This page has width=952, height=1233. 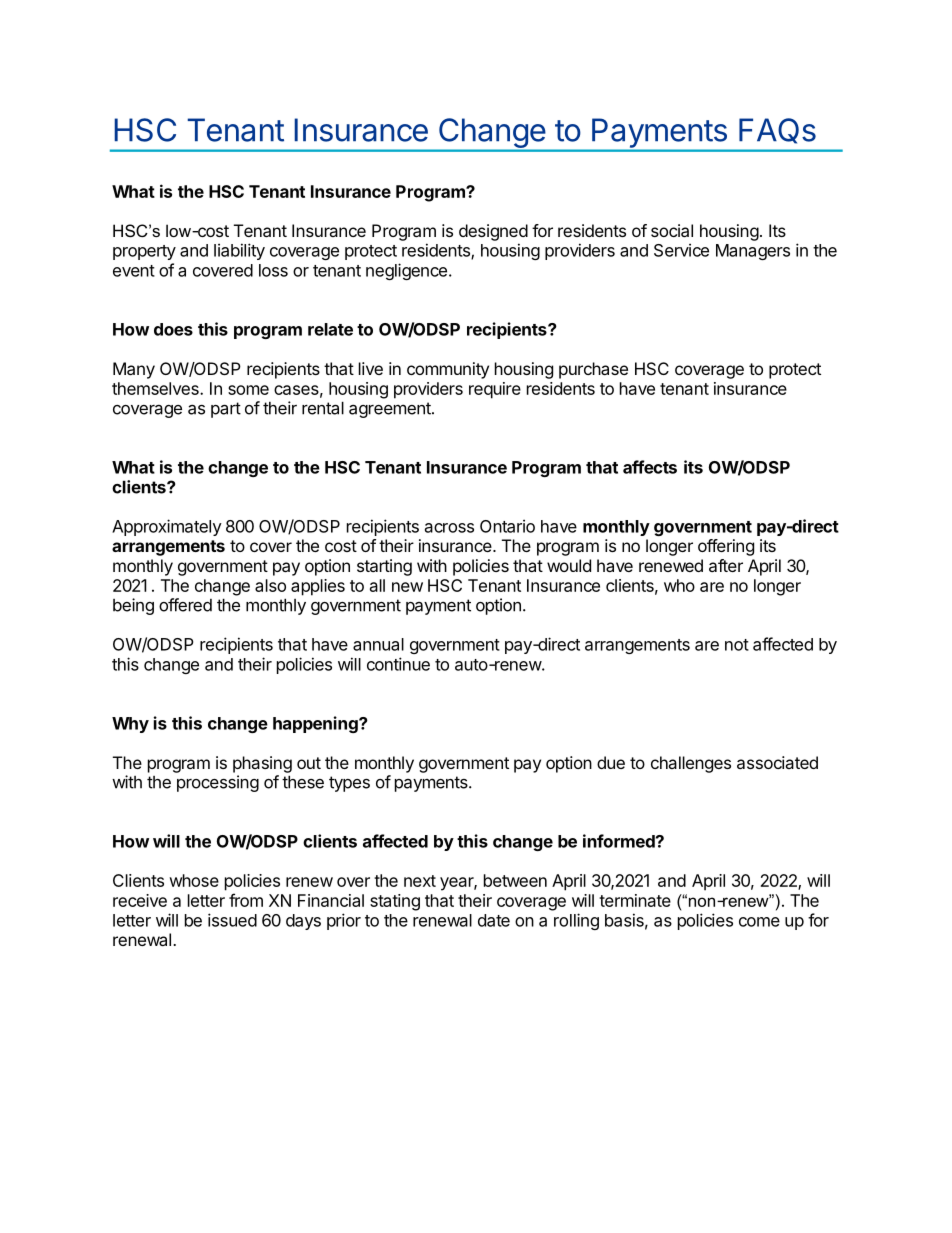 What do you see at coordinates (420, 881) in the page?
I see `next` at bounding box center [420, 881].
